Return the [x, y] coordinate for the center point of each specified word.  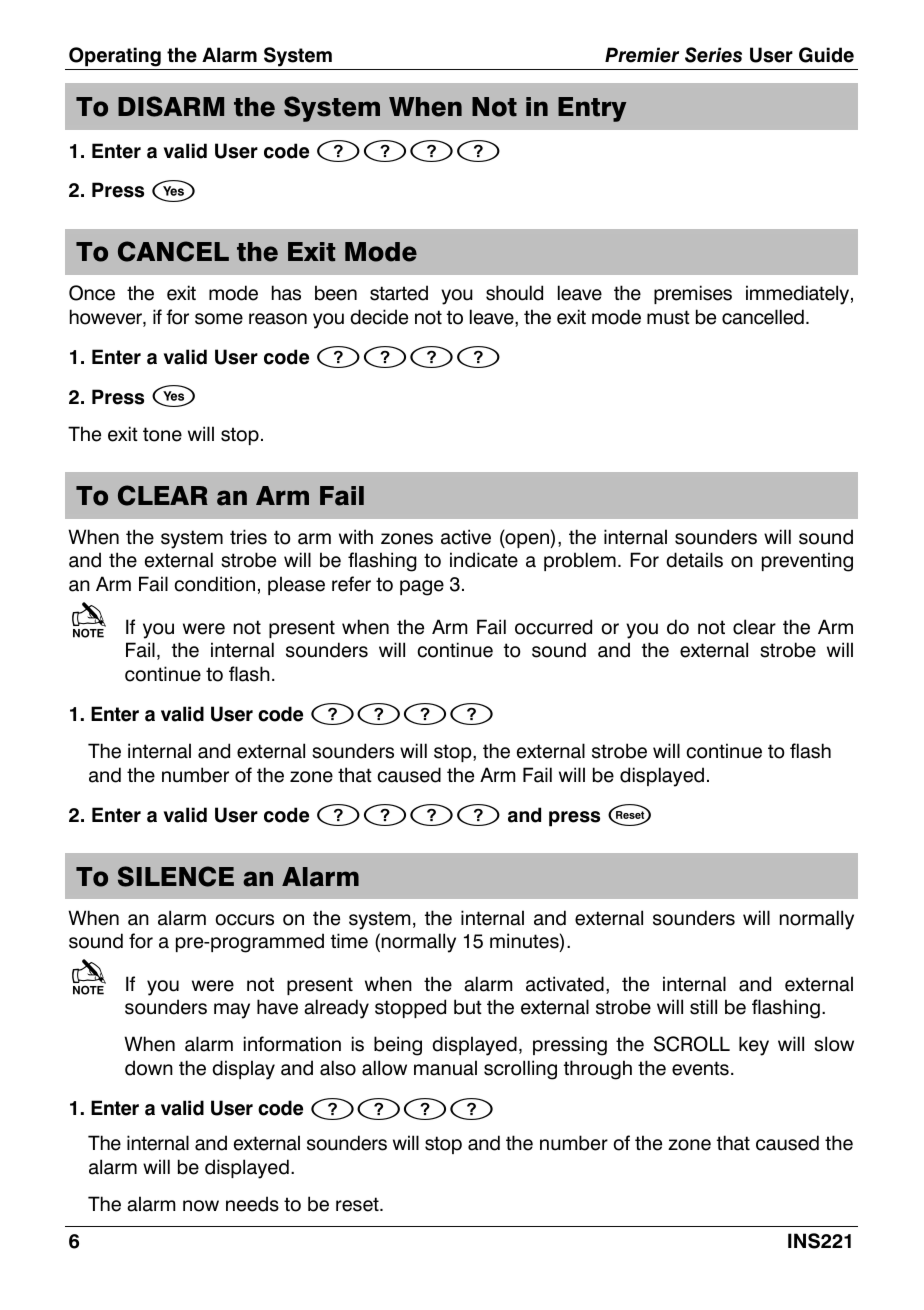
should [514, 293]
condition [214, 584]
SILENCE [176, 876]
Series [713, 55]
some [219, 319]
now [201, 1206]
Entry [592, 109]
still [703, 1007]
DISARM [171, 106]
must [668, 317]
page [422, 588]
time [349, 941]
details [694, 560]
